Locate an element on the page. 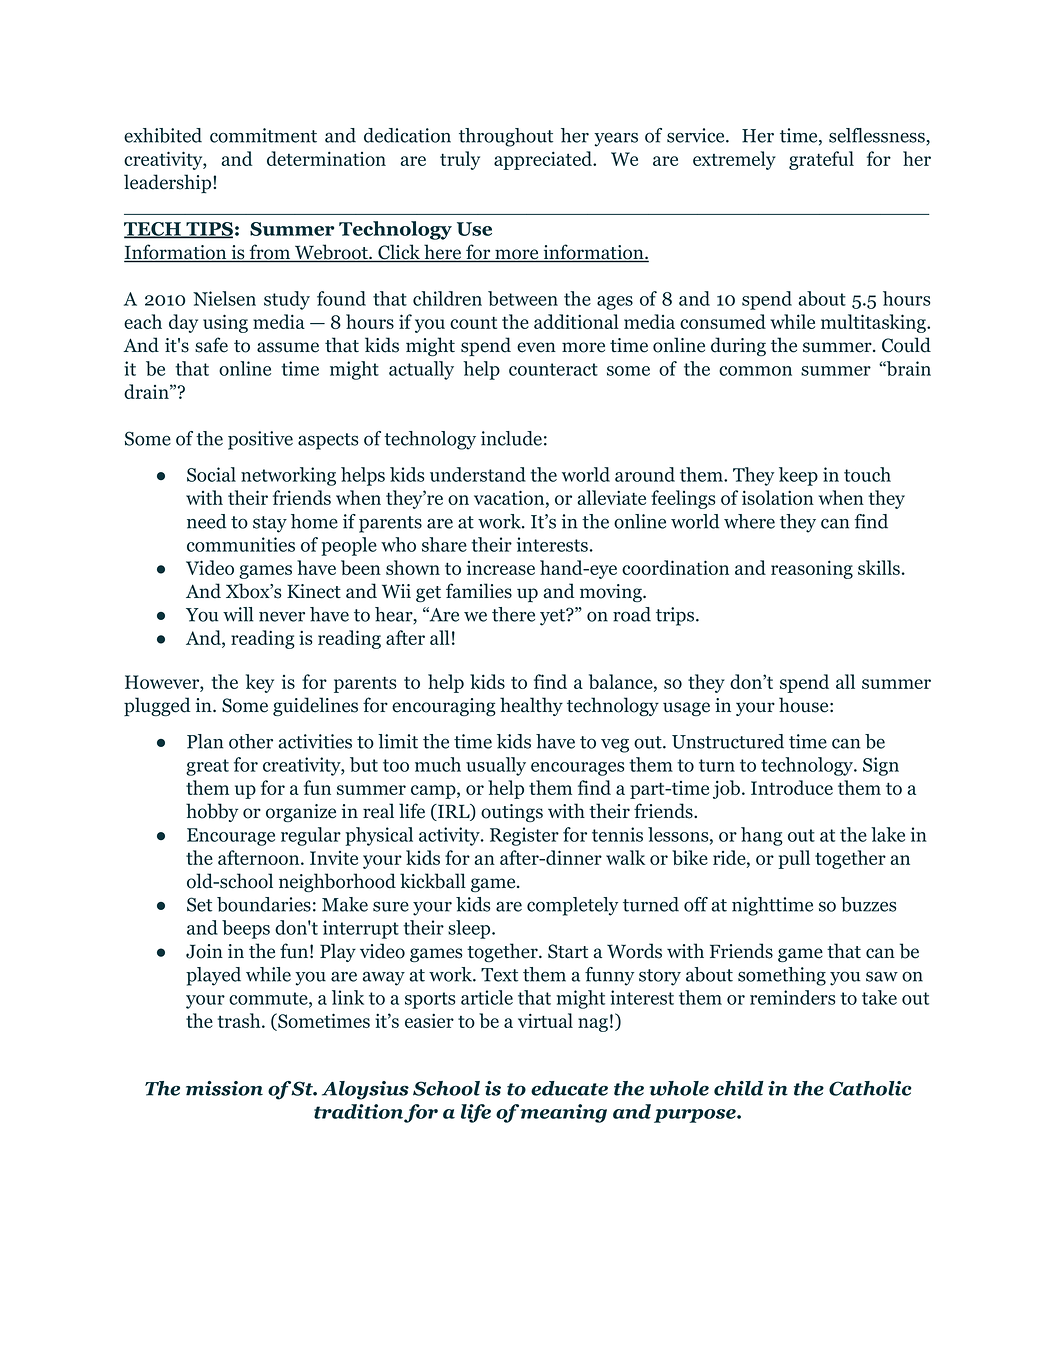 The height and width of the page is (1367, 1056). will is located at coordinates (238, 614).
